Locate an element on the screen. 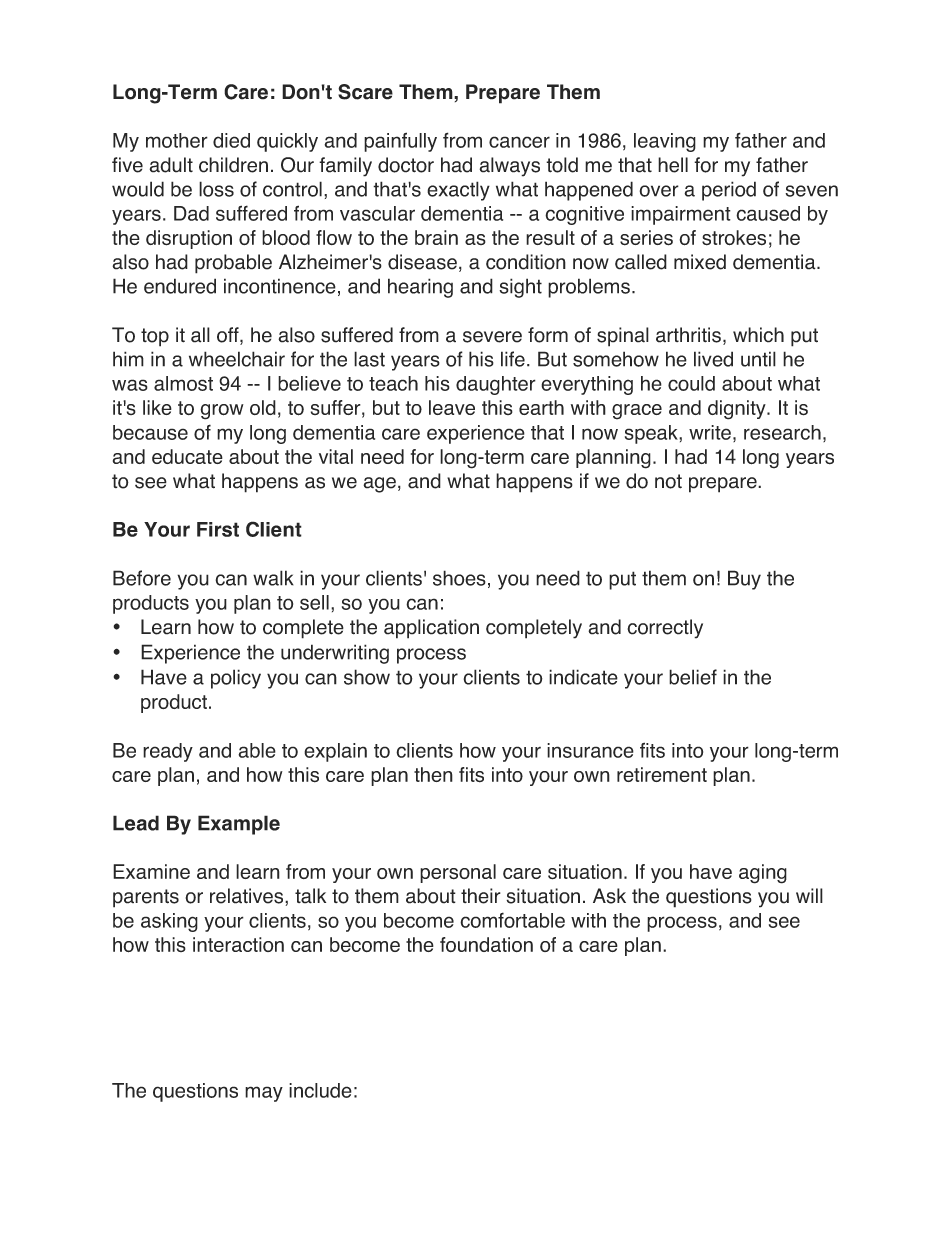 This screenshot has height=1233, width=952. educate is located at coordinates (187, 456).
